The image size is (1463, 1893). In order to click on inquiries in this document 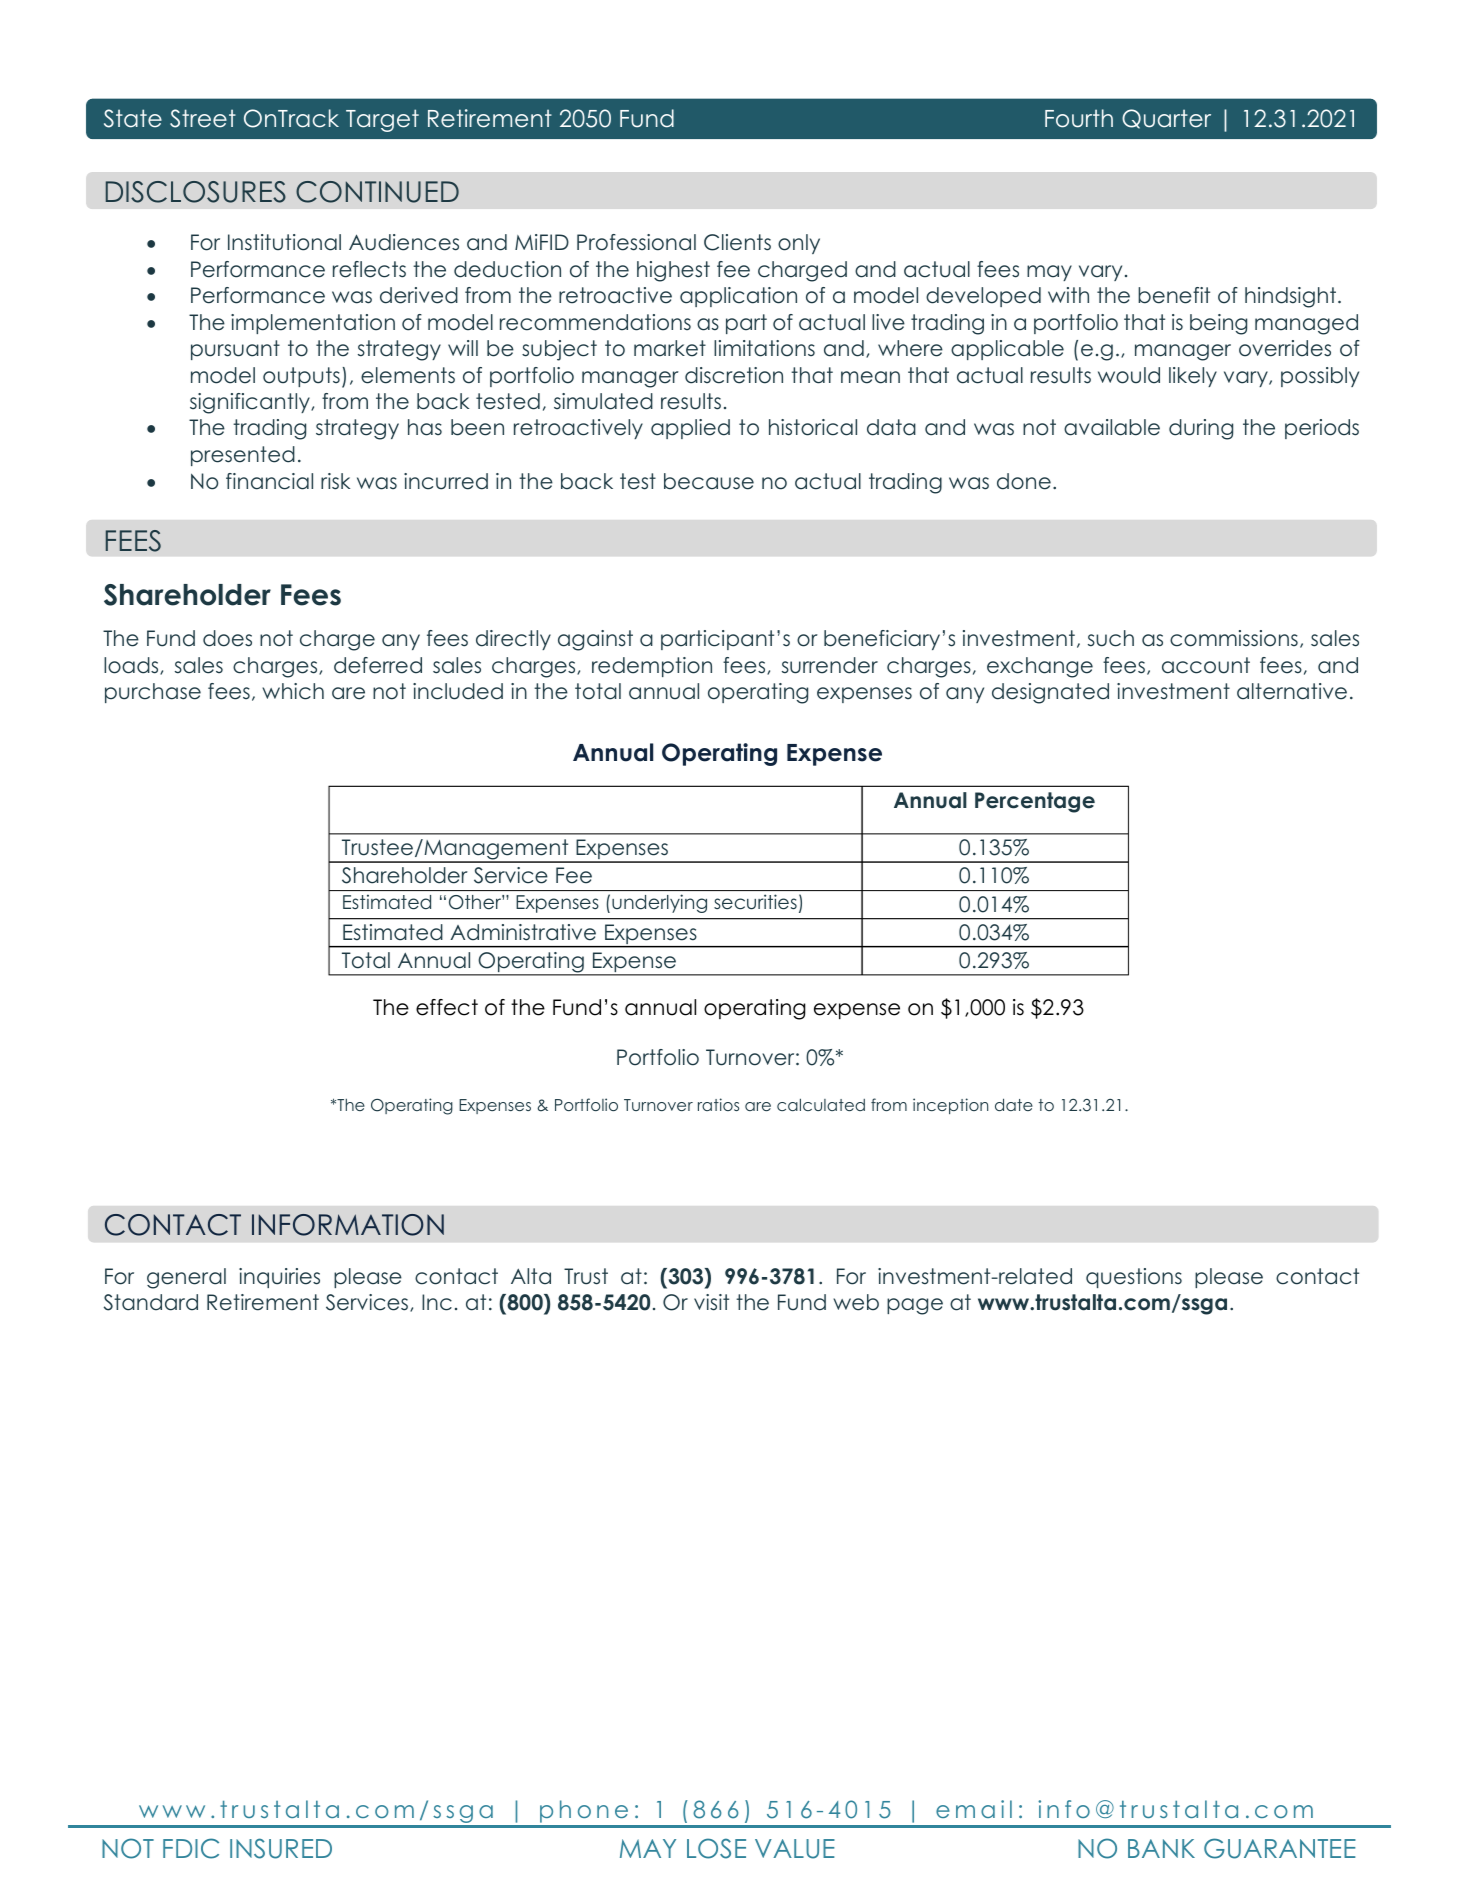, I will do `click(279, 1278)`.
